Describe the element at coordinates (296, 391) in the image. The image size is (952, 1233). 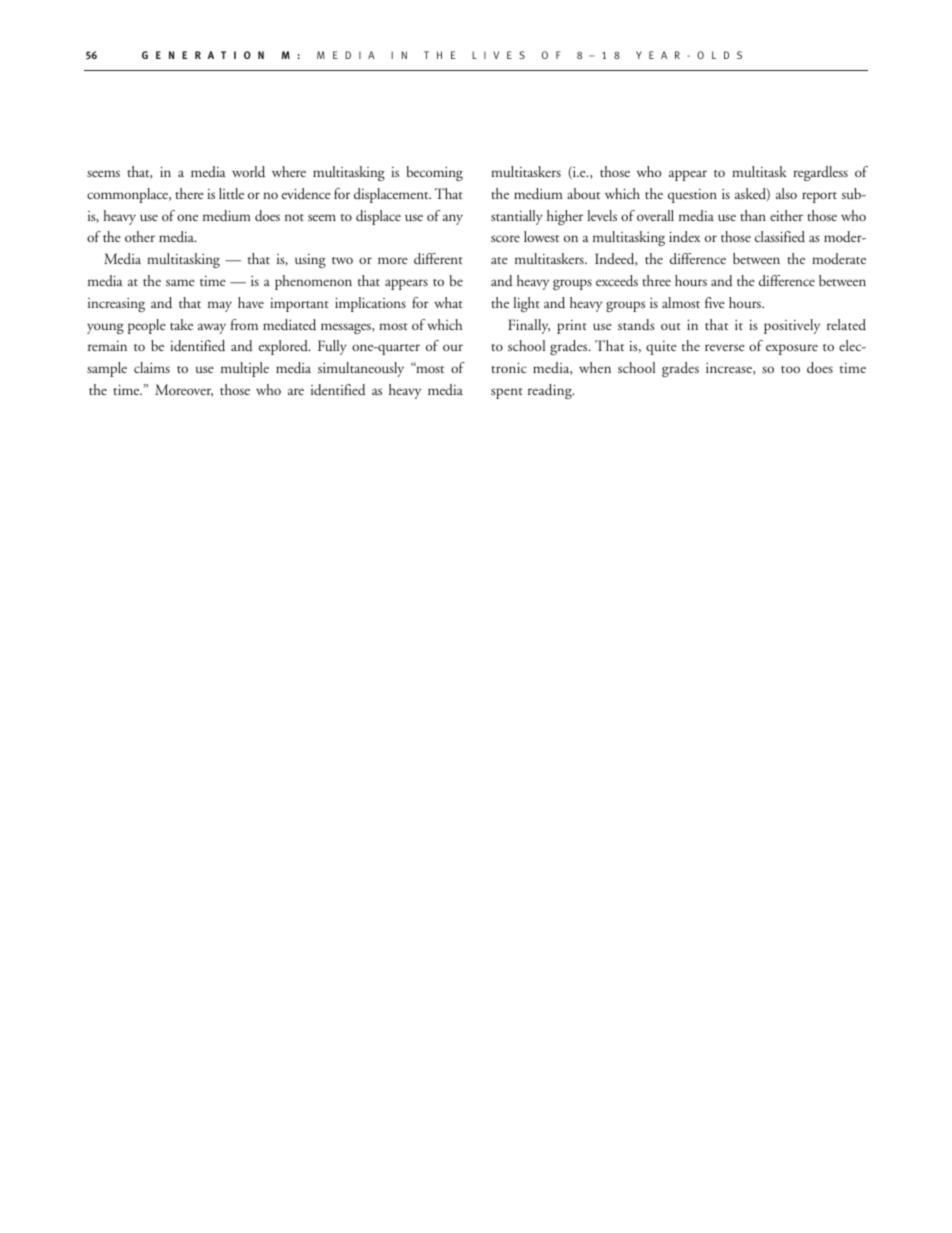
I see `are` at that location.
